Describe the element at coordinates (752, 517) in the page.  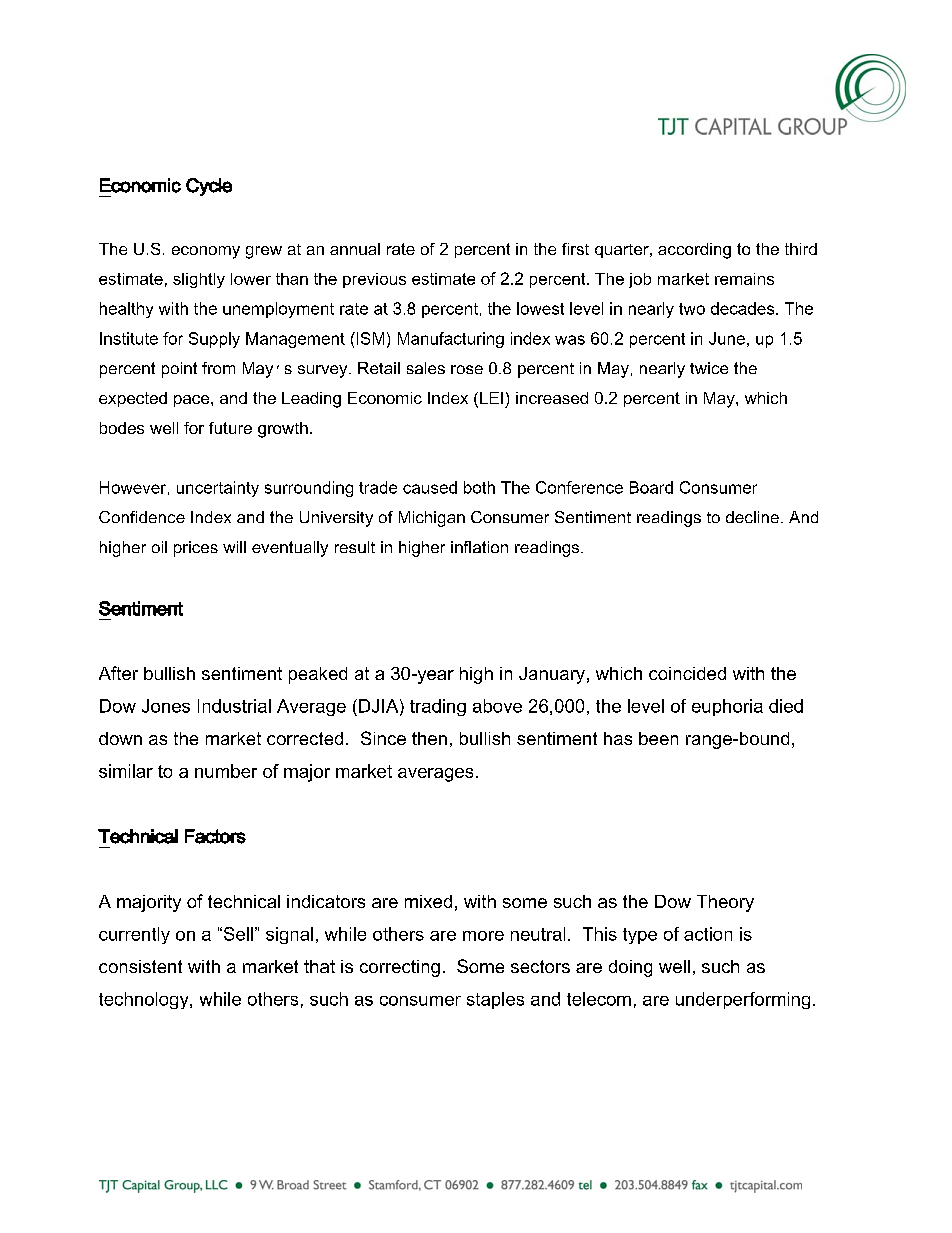
I see `decline` at that location.
